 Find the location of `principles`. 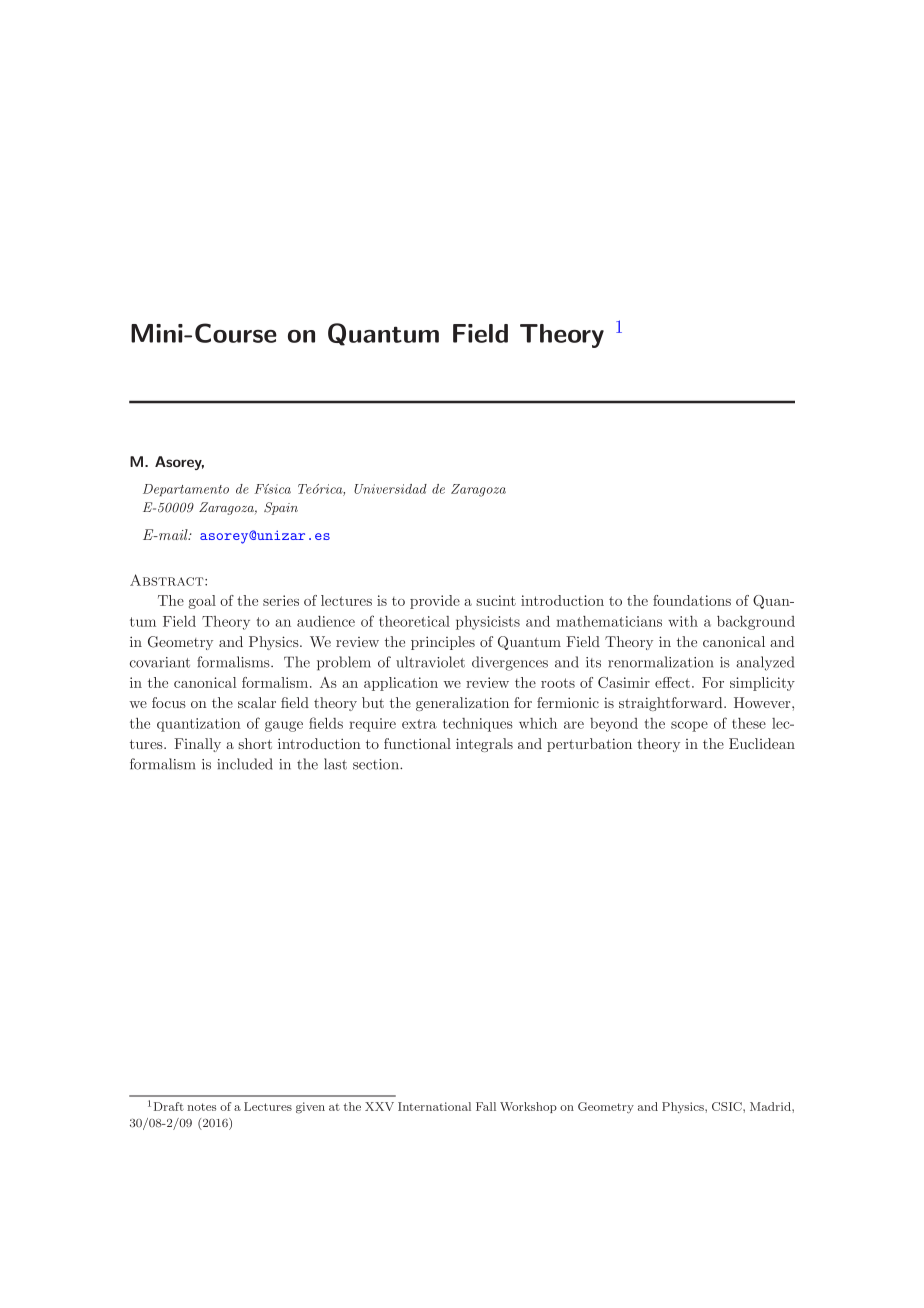

principles is located at coordinates (443, 643).
